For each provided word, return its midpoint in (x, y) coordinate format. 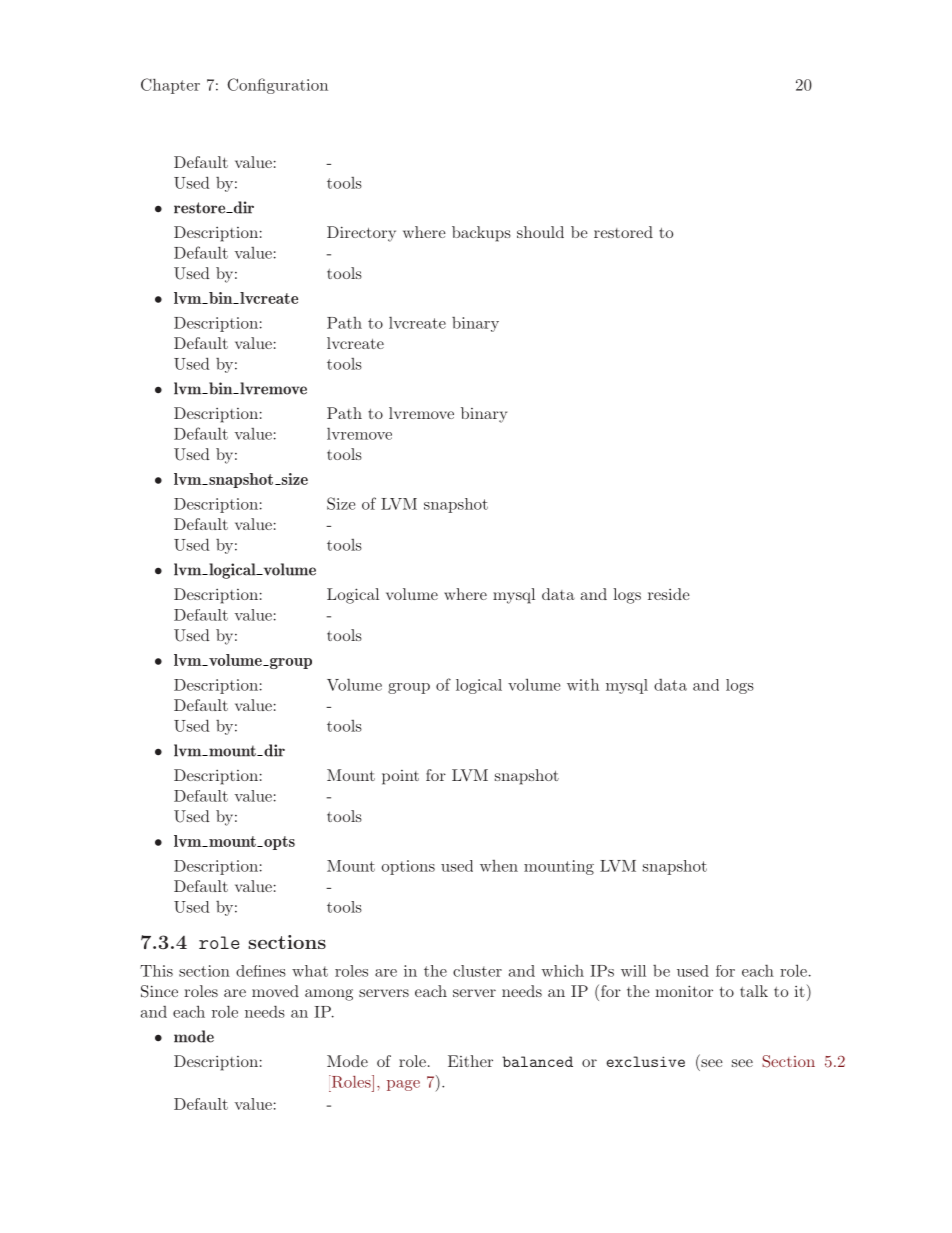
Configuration (277, 86)
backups (481, 234)
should (540, 232)
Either (470, 1061)
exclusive (645, 1061)
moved (275, 991)
